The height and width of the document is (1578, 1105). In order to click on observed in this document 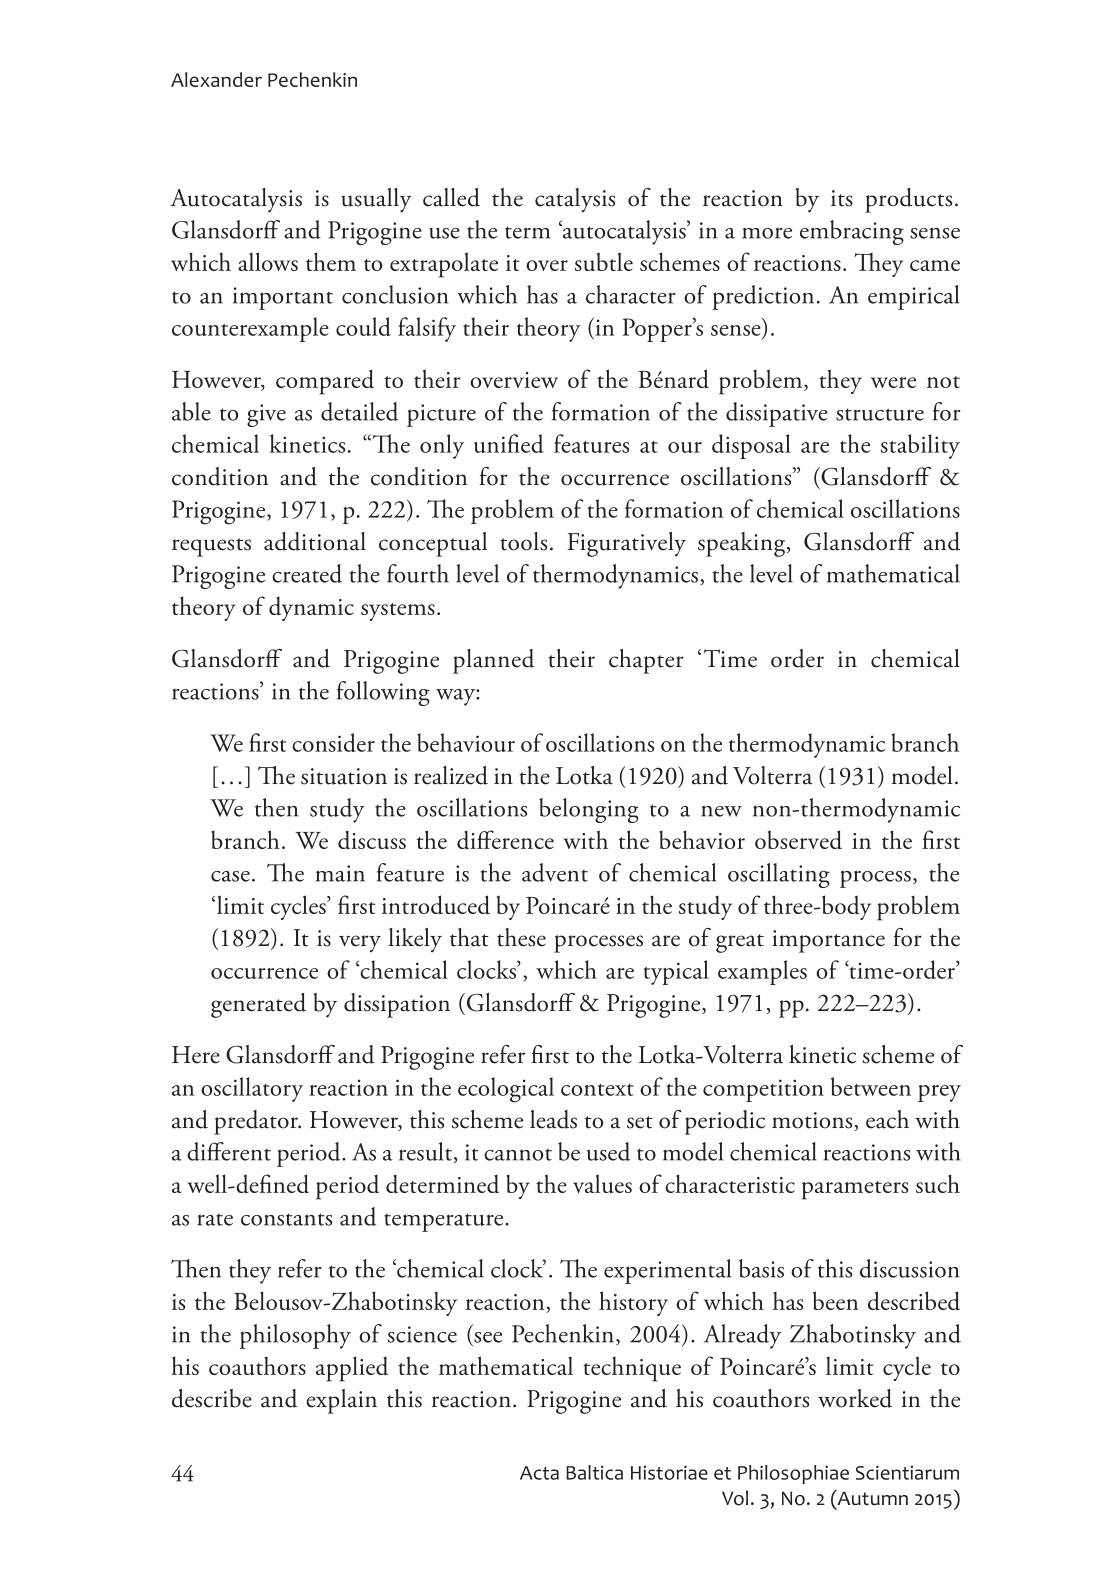, I will do `click(798, 839)`.
